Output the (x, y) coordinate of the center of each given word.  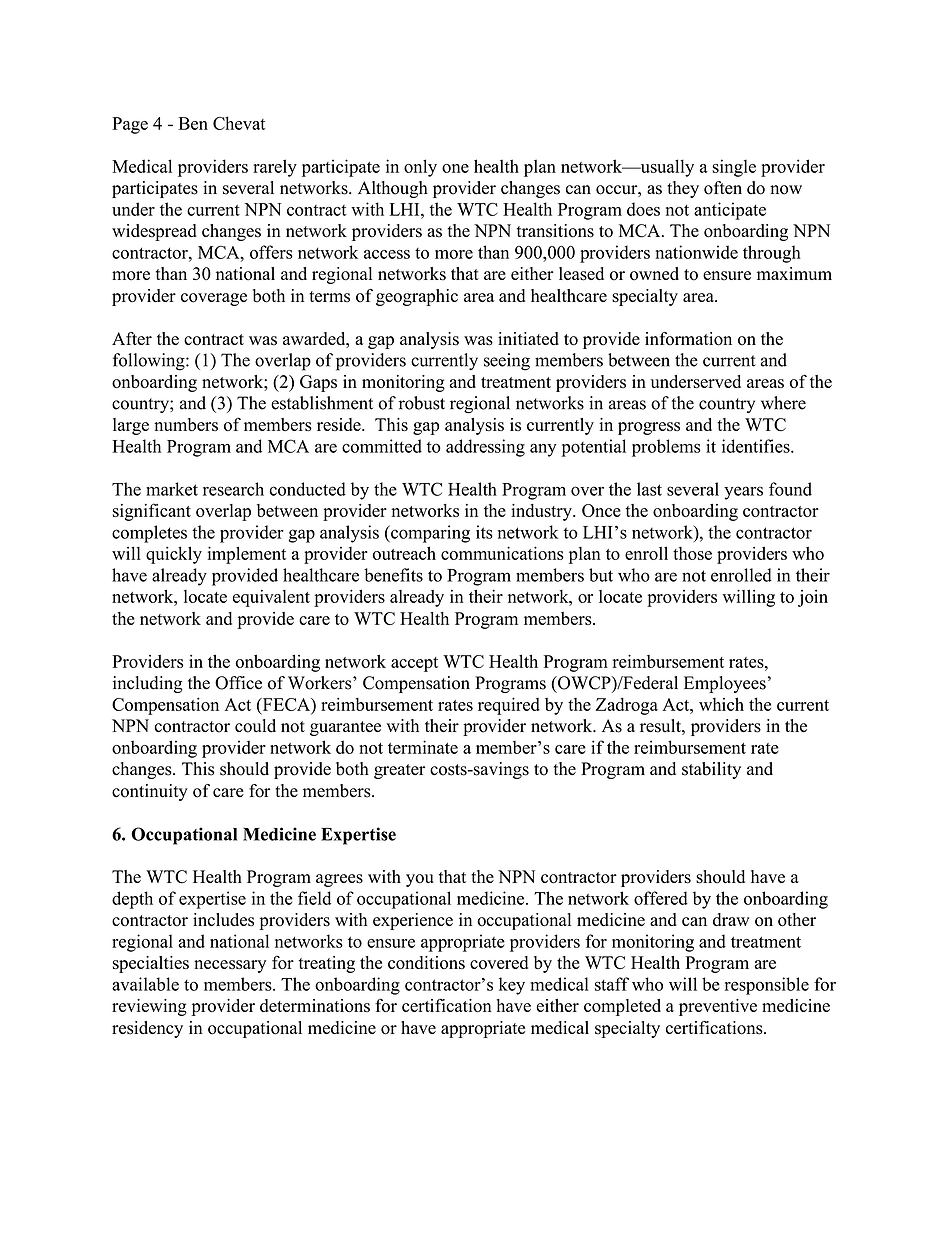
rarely (275, 168)
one (455, 168)
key (512, 986)
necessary (230, 966)
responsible (767, 986)
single (734, 168)
